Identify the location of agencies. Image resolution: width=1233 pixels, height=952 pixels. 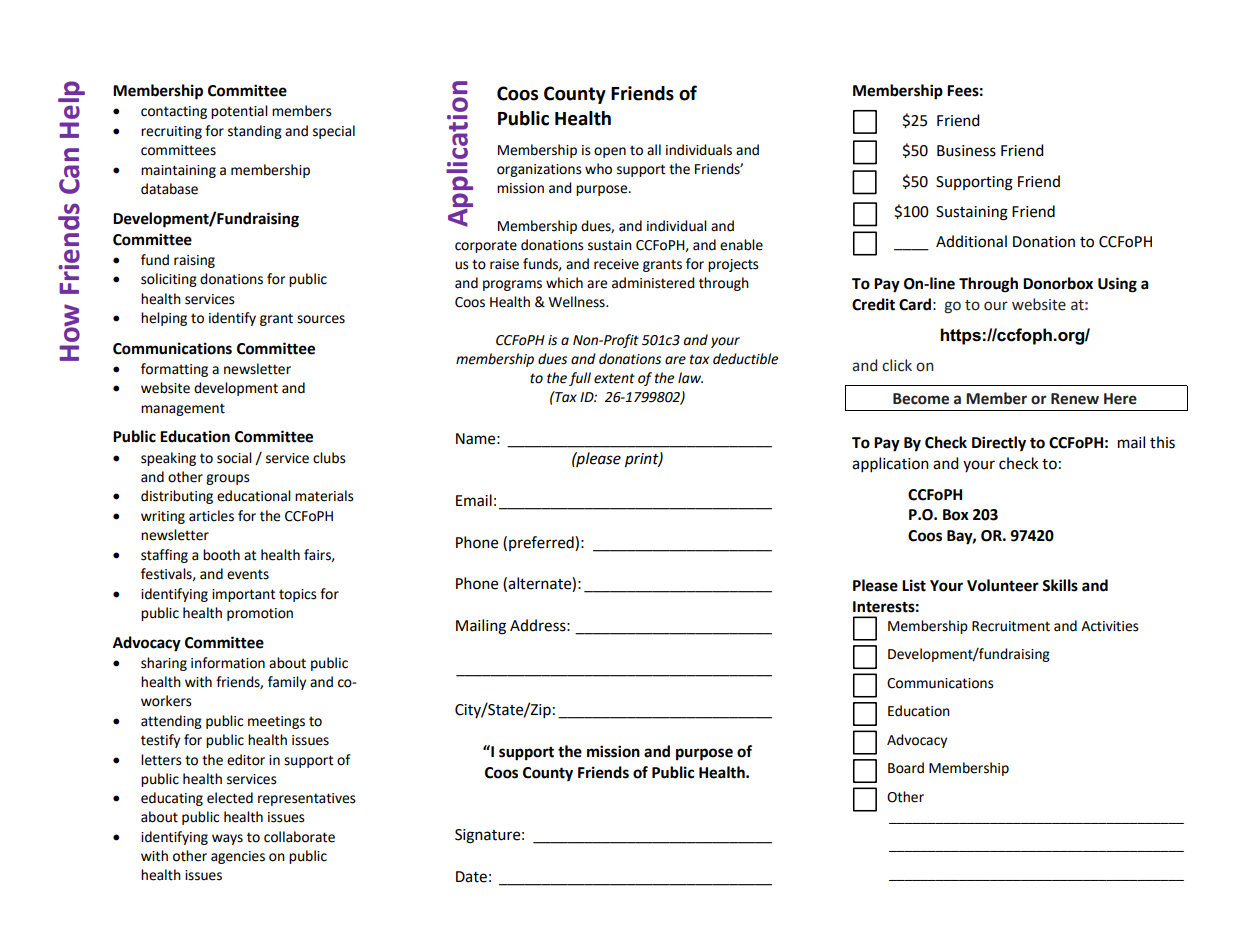
(238, 857).
